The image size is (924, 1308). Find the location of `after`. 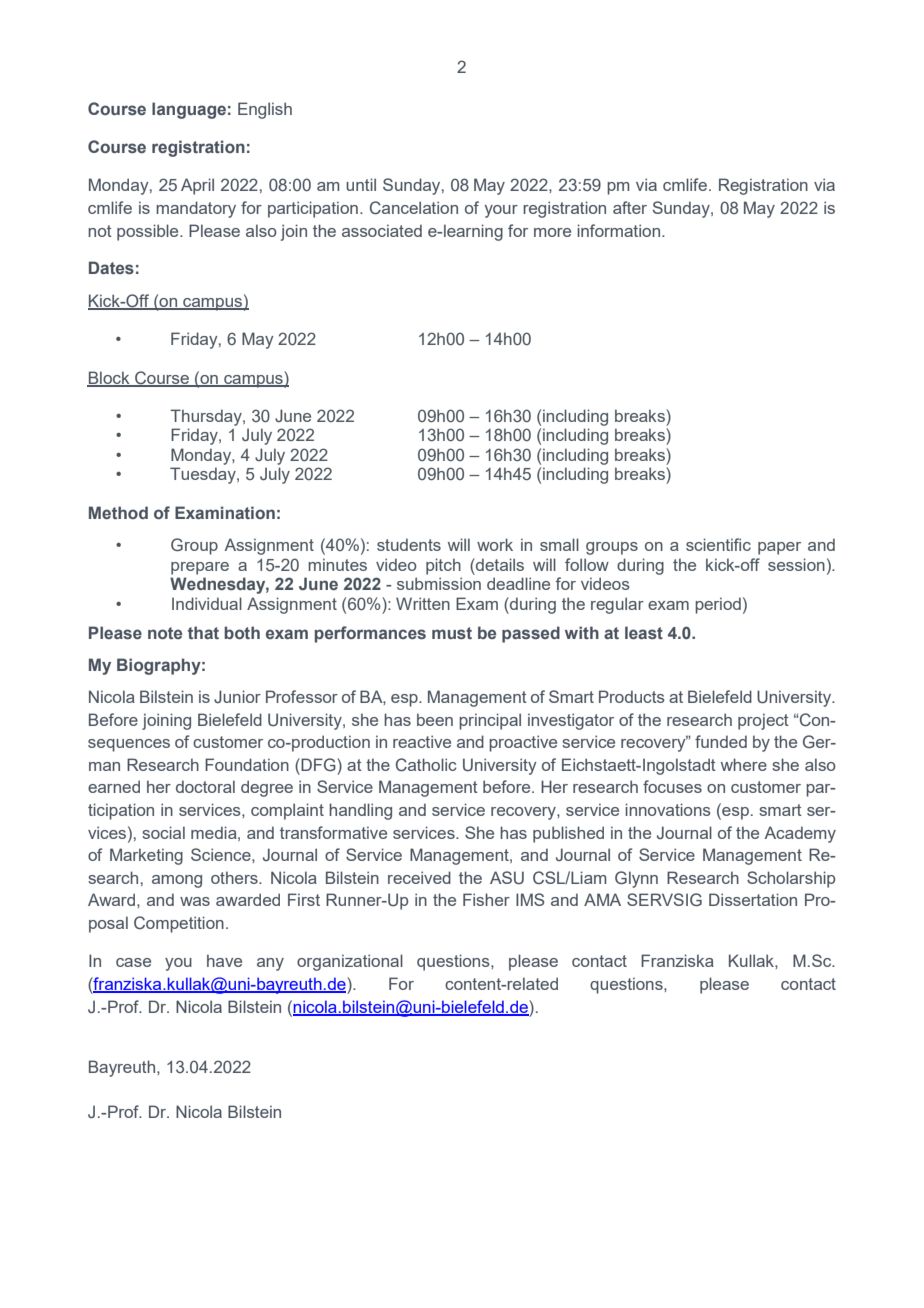

after is located at coordinates (630, 207).
